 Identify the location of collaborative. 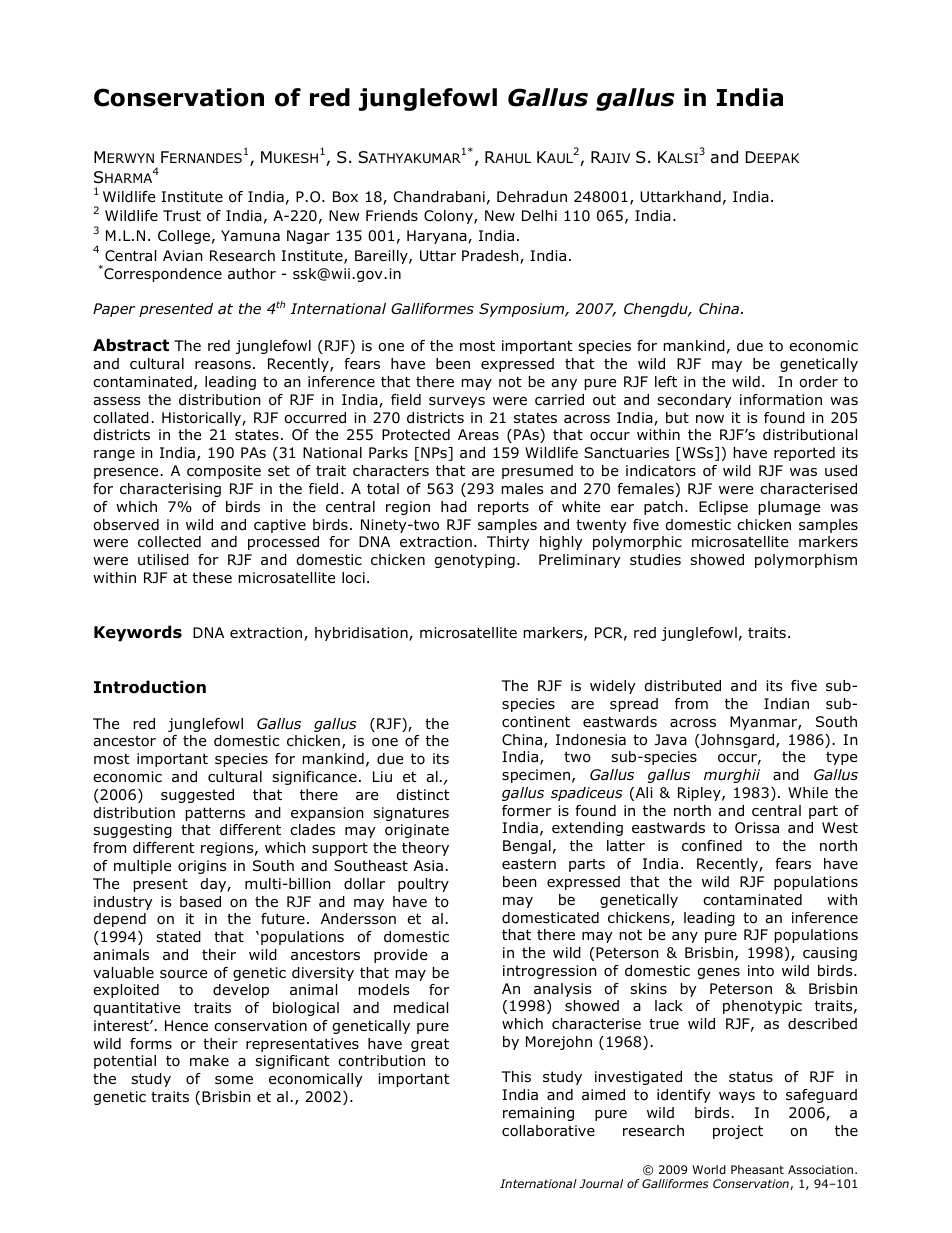
(548, 1131).
